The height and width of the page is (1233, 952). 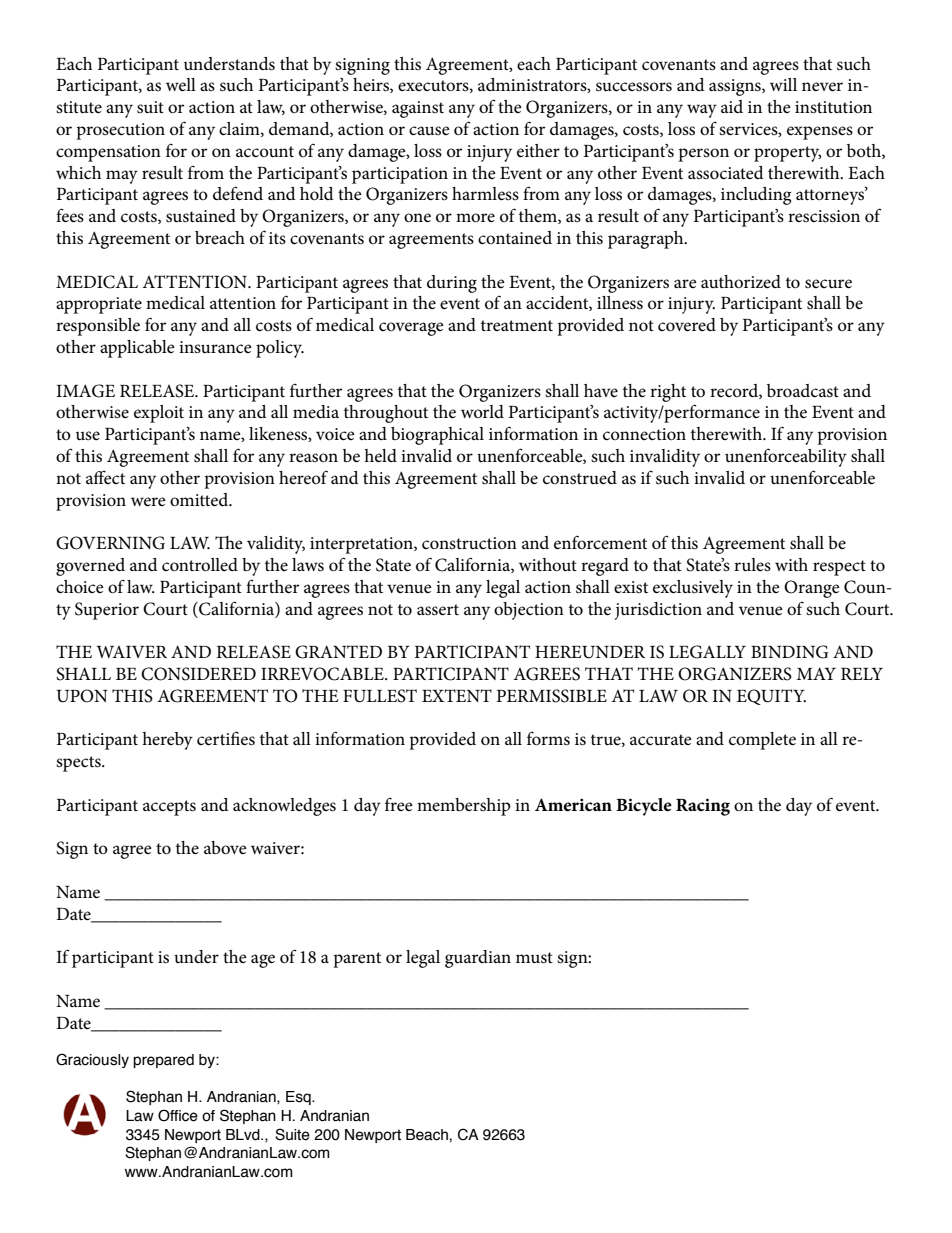 What do you see at coordinates (299, 1098) in the page?
I see `Esq` at bounding box center [299, 1098].
